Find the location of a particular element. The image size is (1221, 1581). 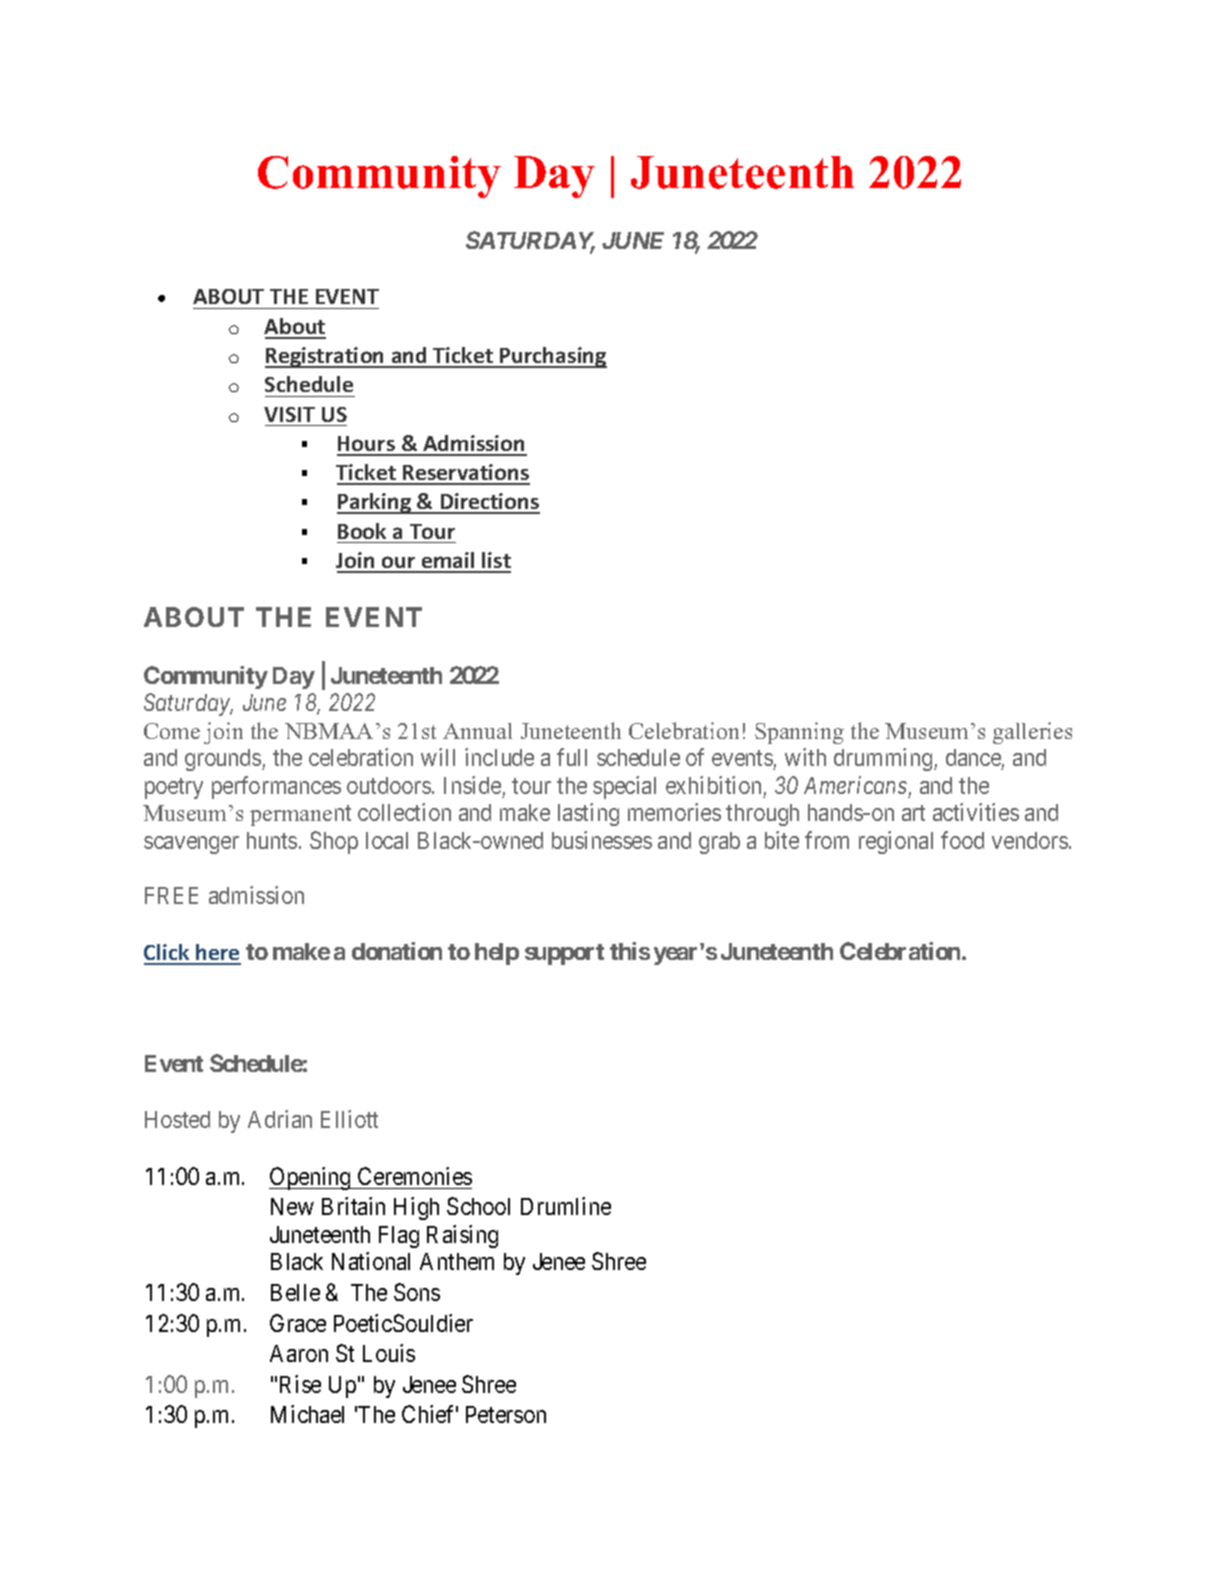

drumming is located at coordinates (884, 759).
